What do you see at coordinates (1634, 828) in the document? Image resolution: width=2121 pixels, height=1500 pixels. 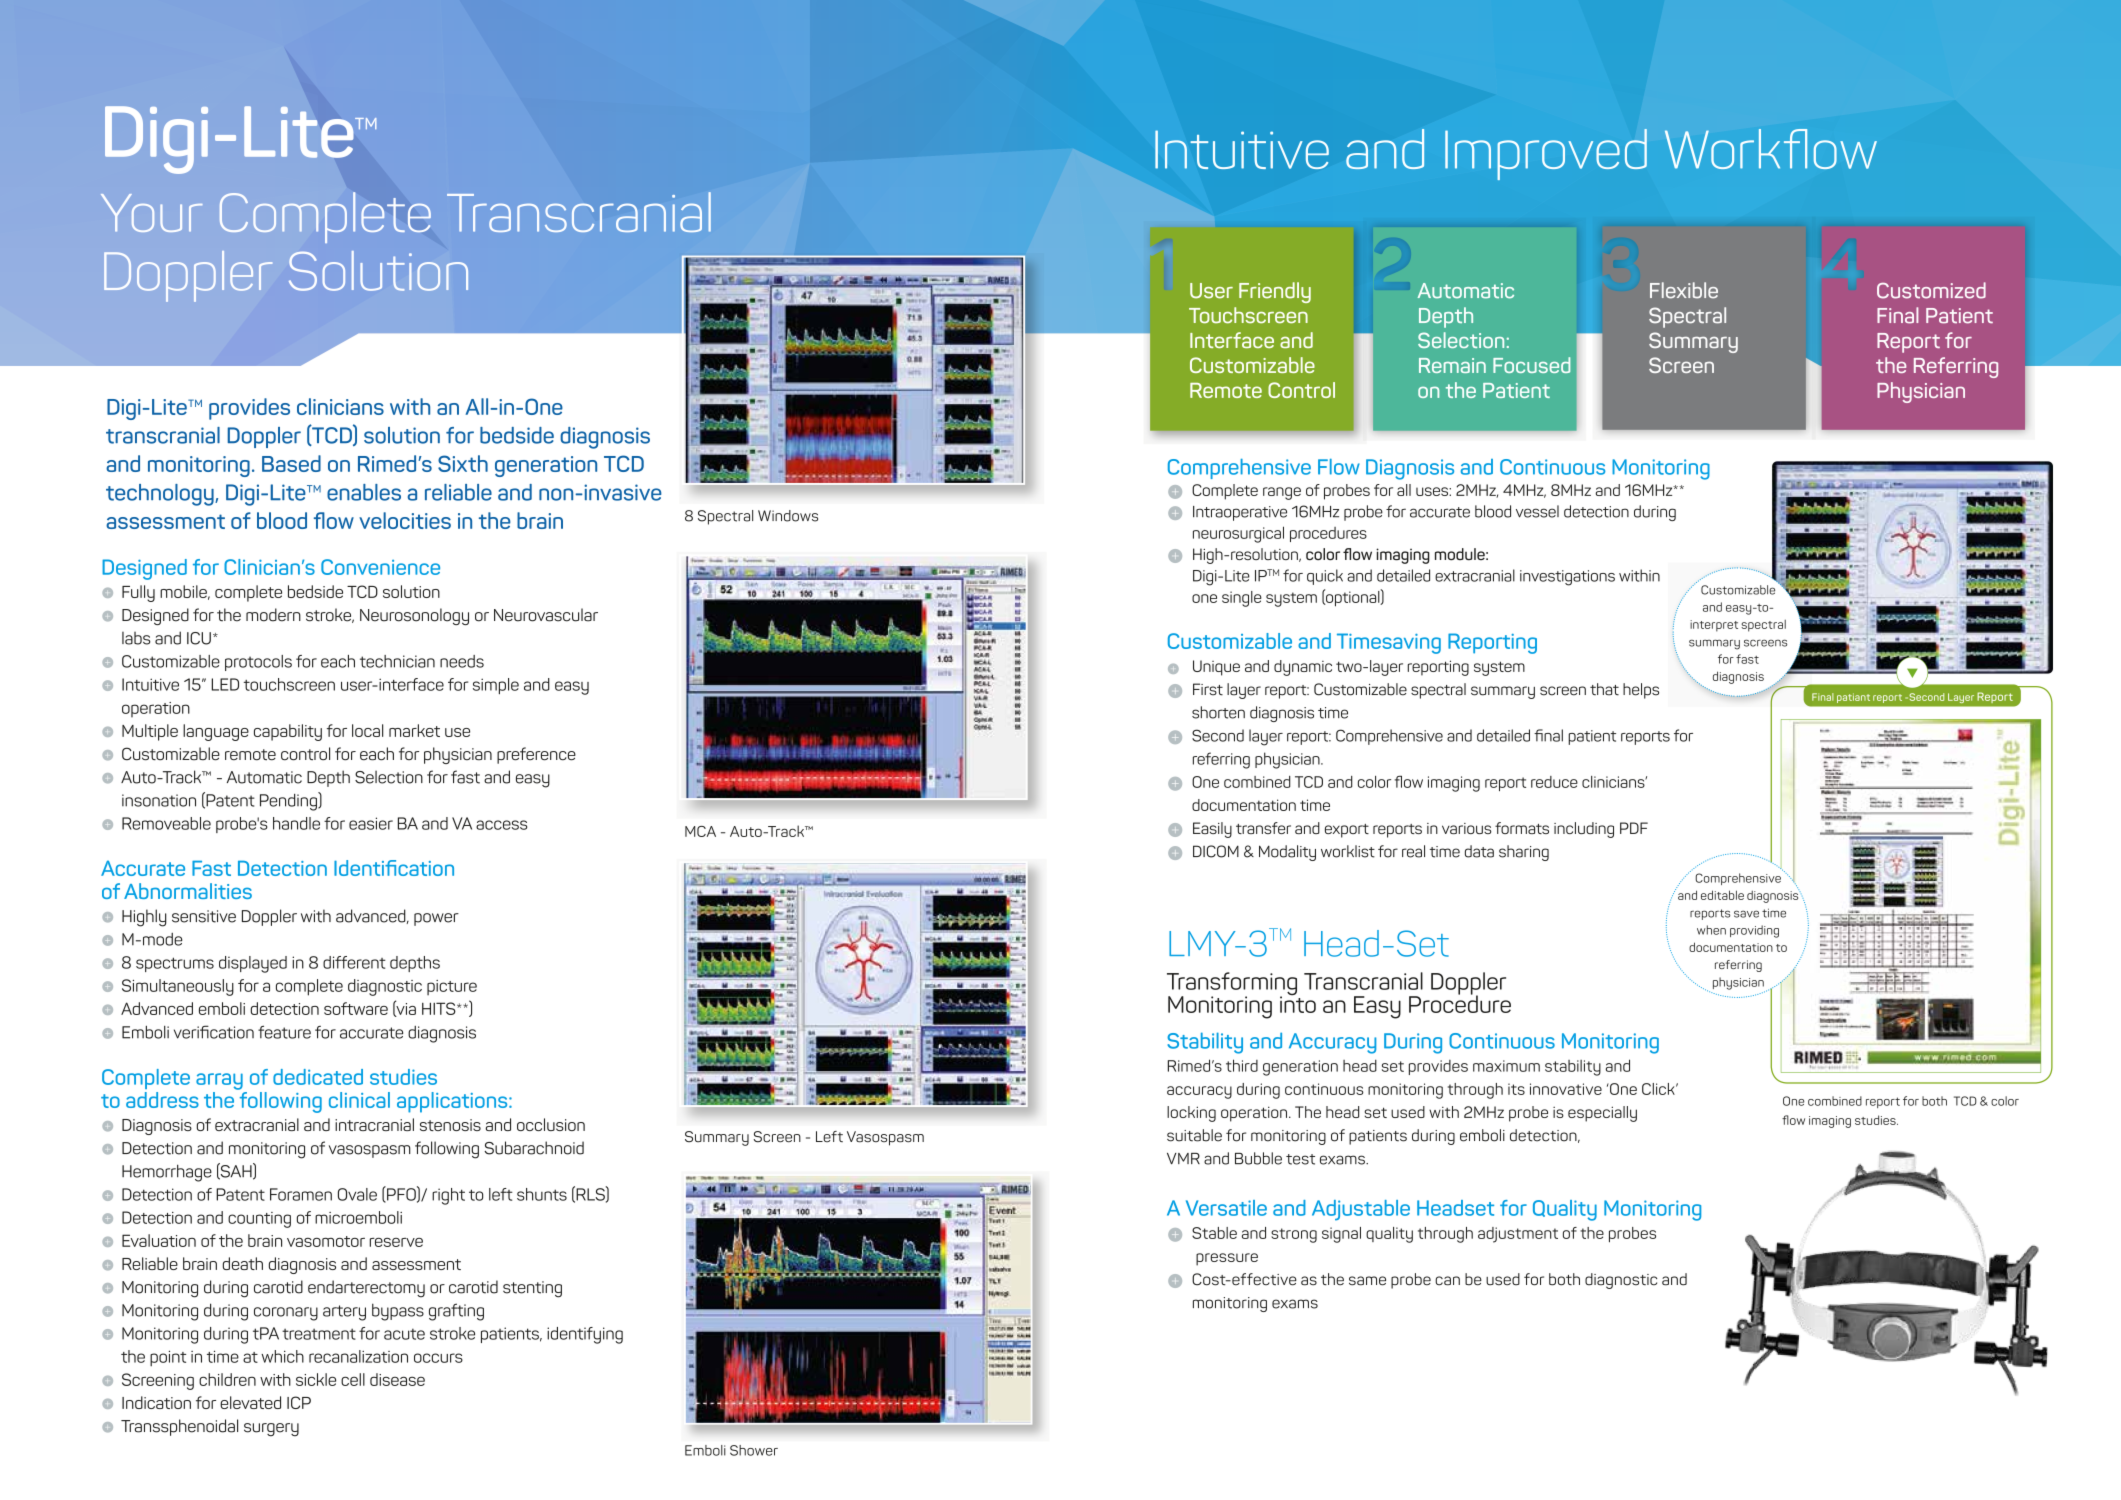 I see `PDF` at bounding box center [1634, 828].
